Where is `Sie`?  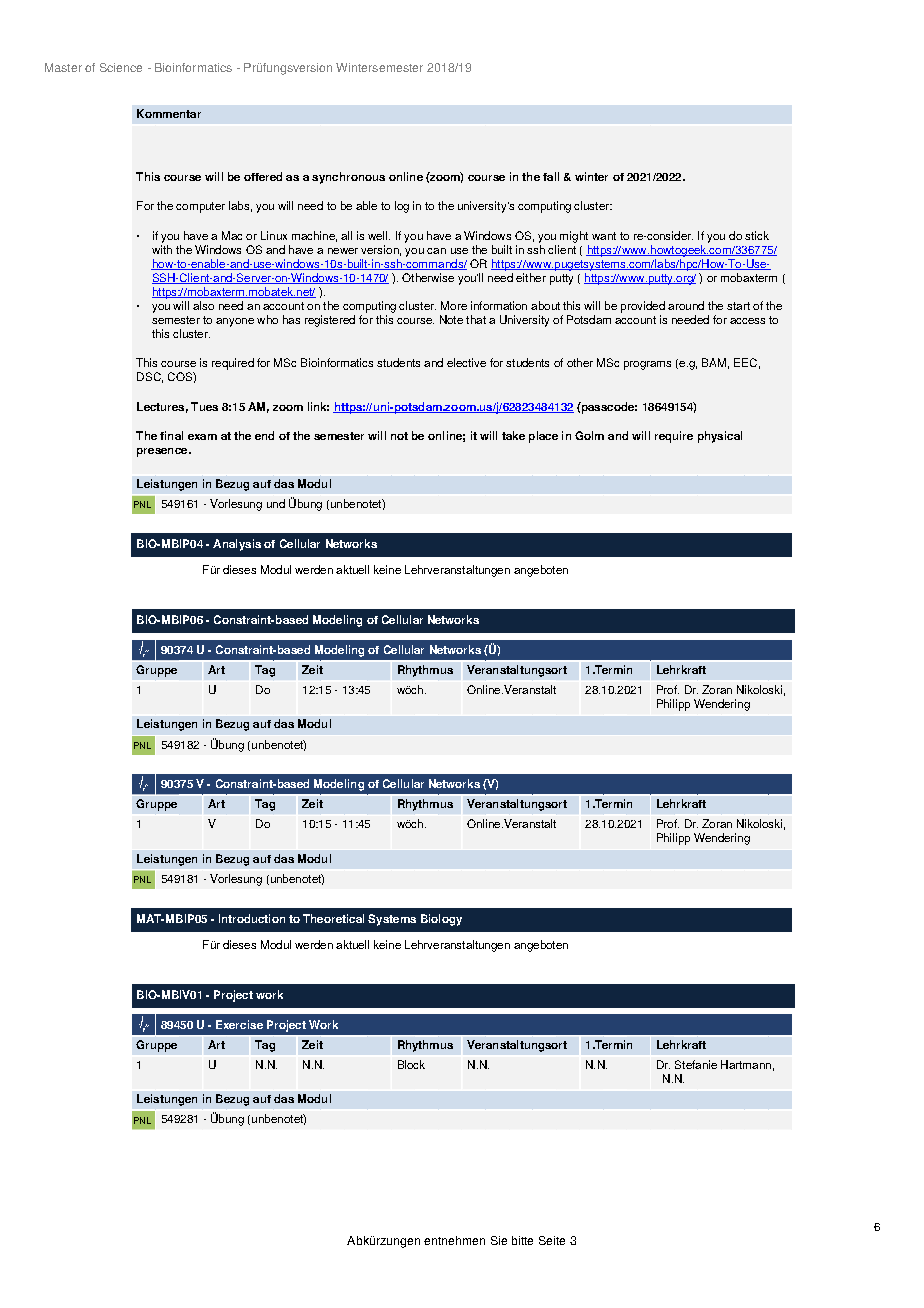
Sie is located at coordinates (499, 1240).
